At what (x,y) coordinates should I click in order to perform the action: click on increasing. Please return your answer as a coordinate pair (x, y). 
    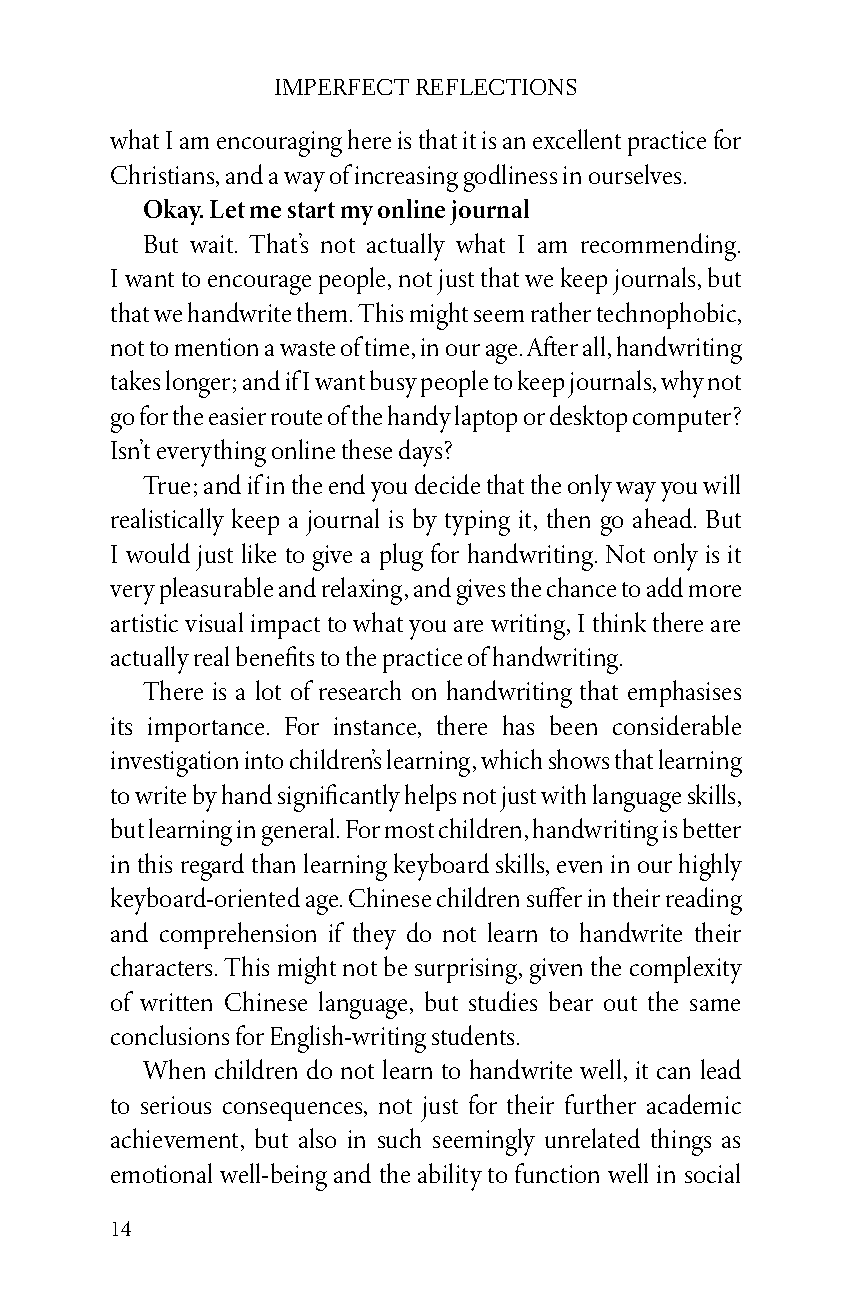
    Looking at the image, I should click on (406, 179).
